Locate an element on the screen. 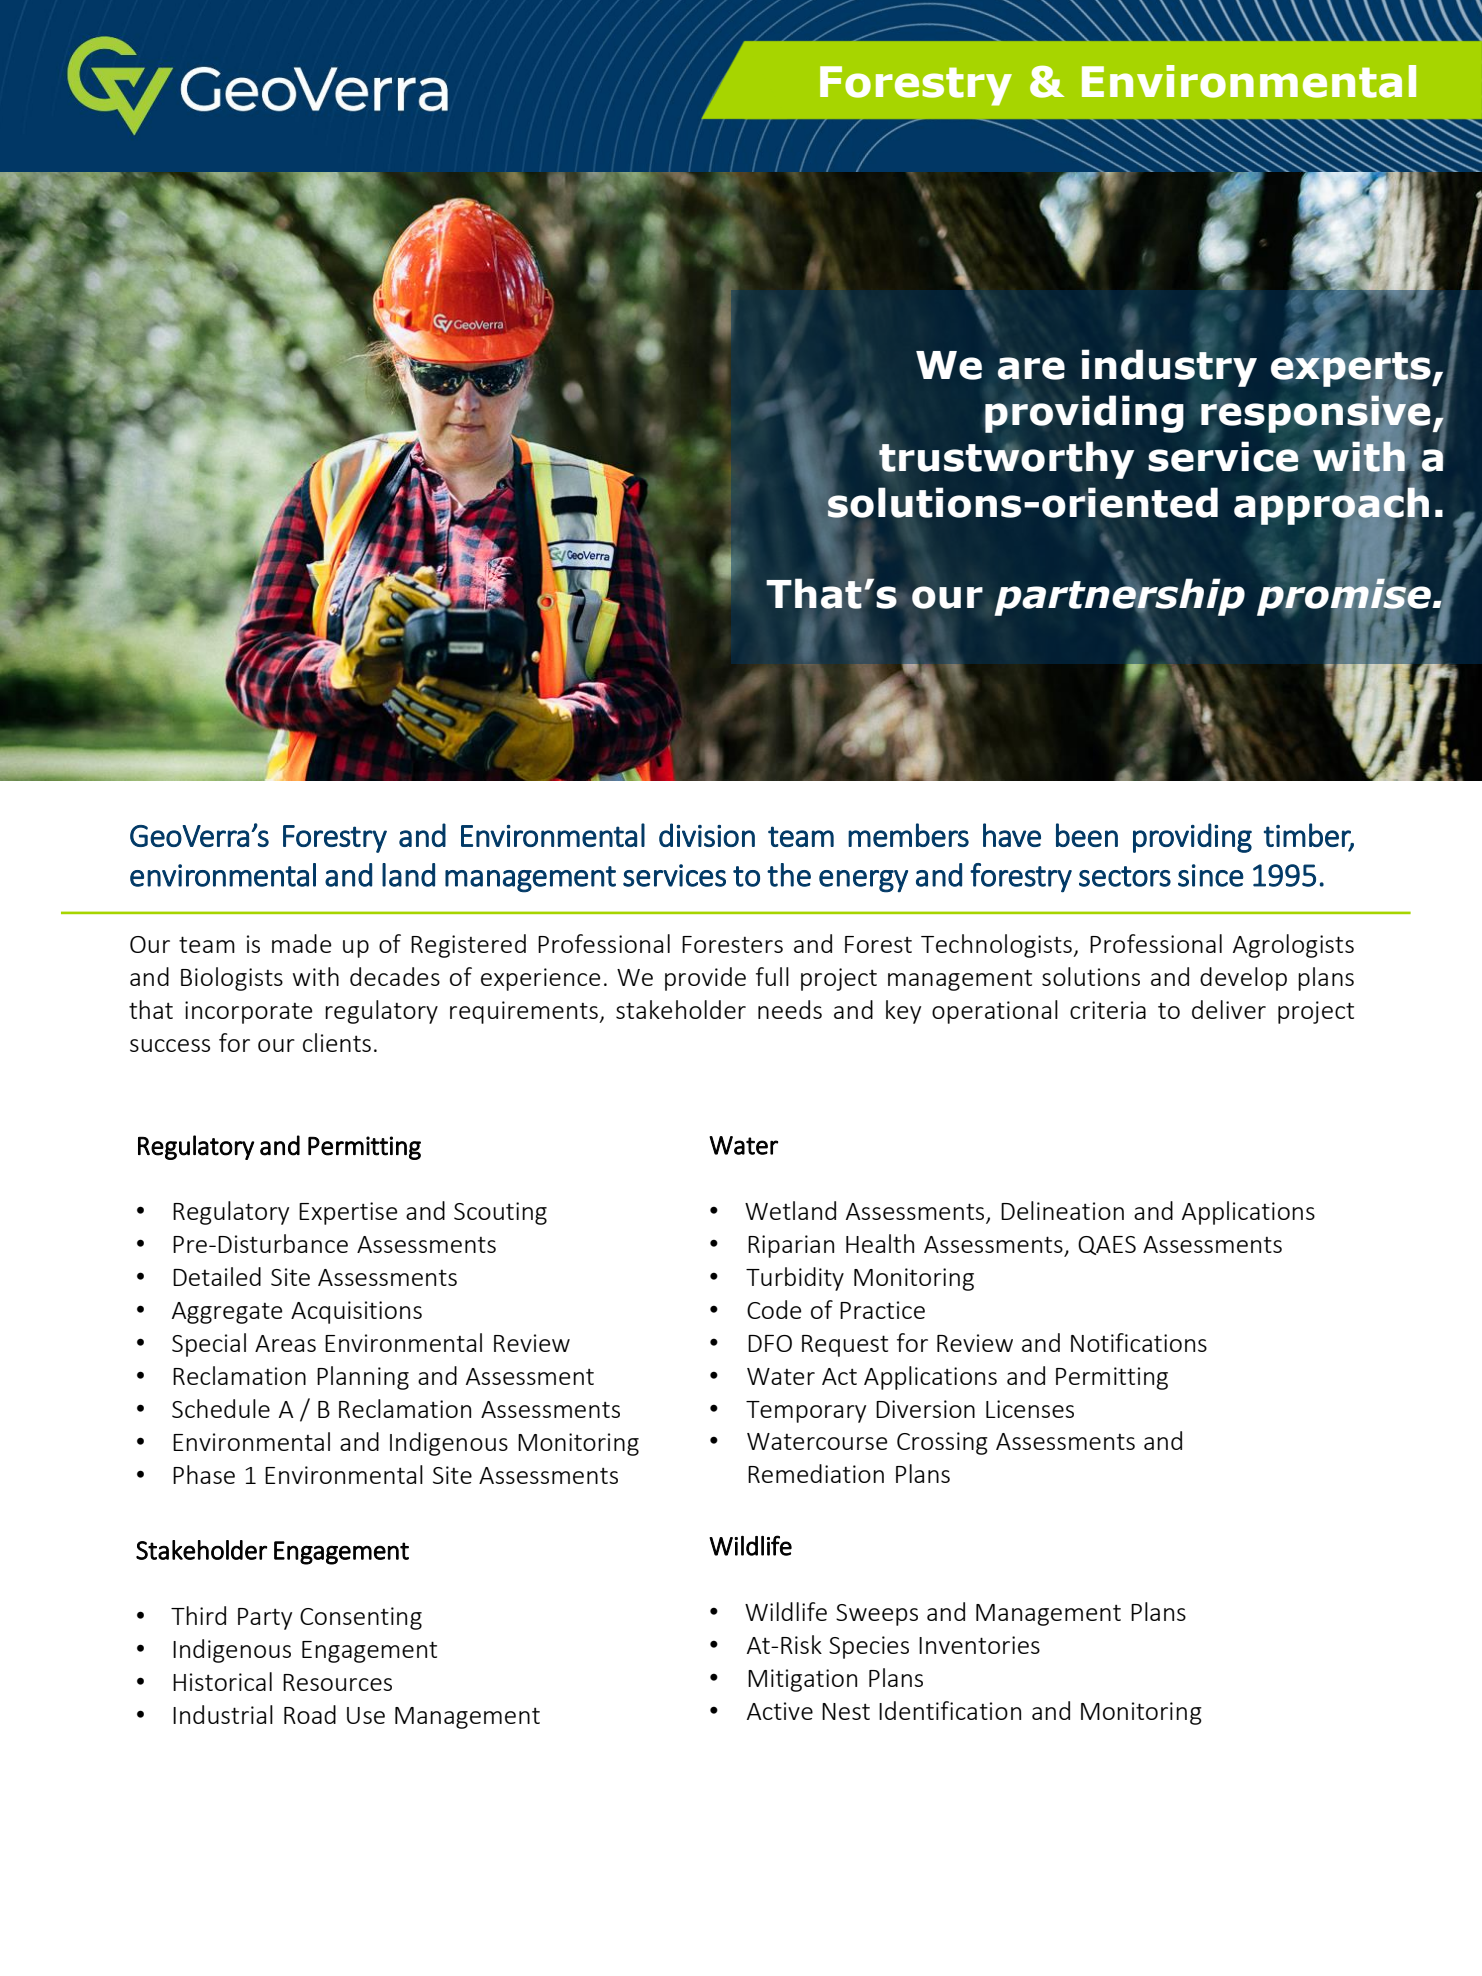 This screenshot has width=1482, height=1976. Mitigation is located at coordinates (802, 1680).
